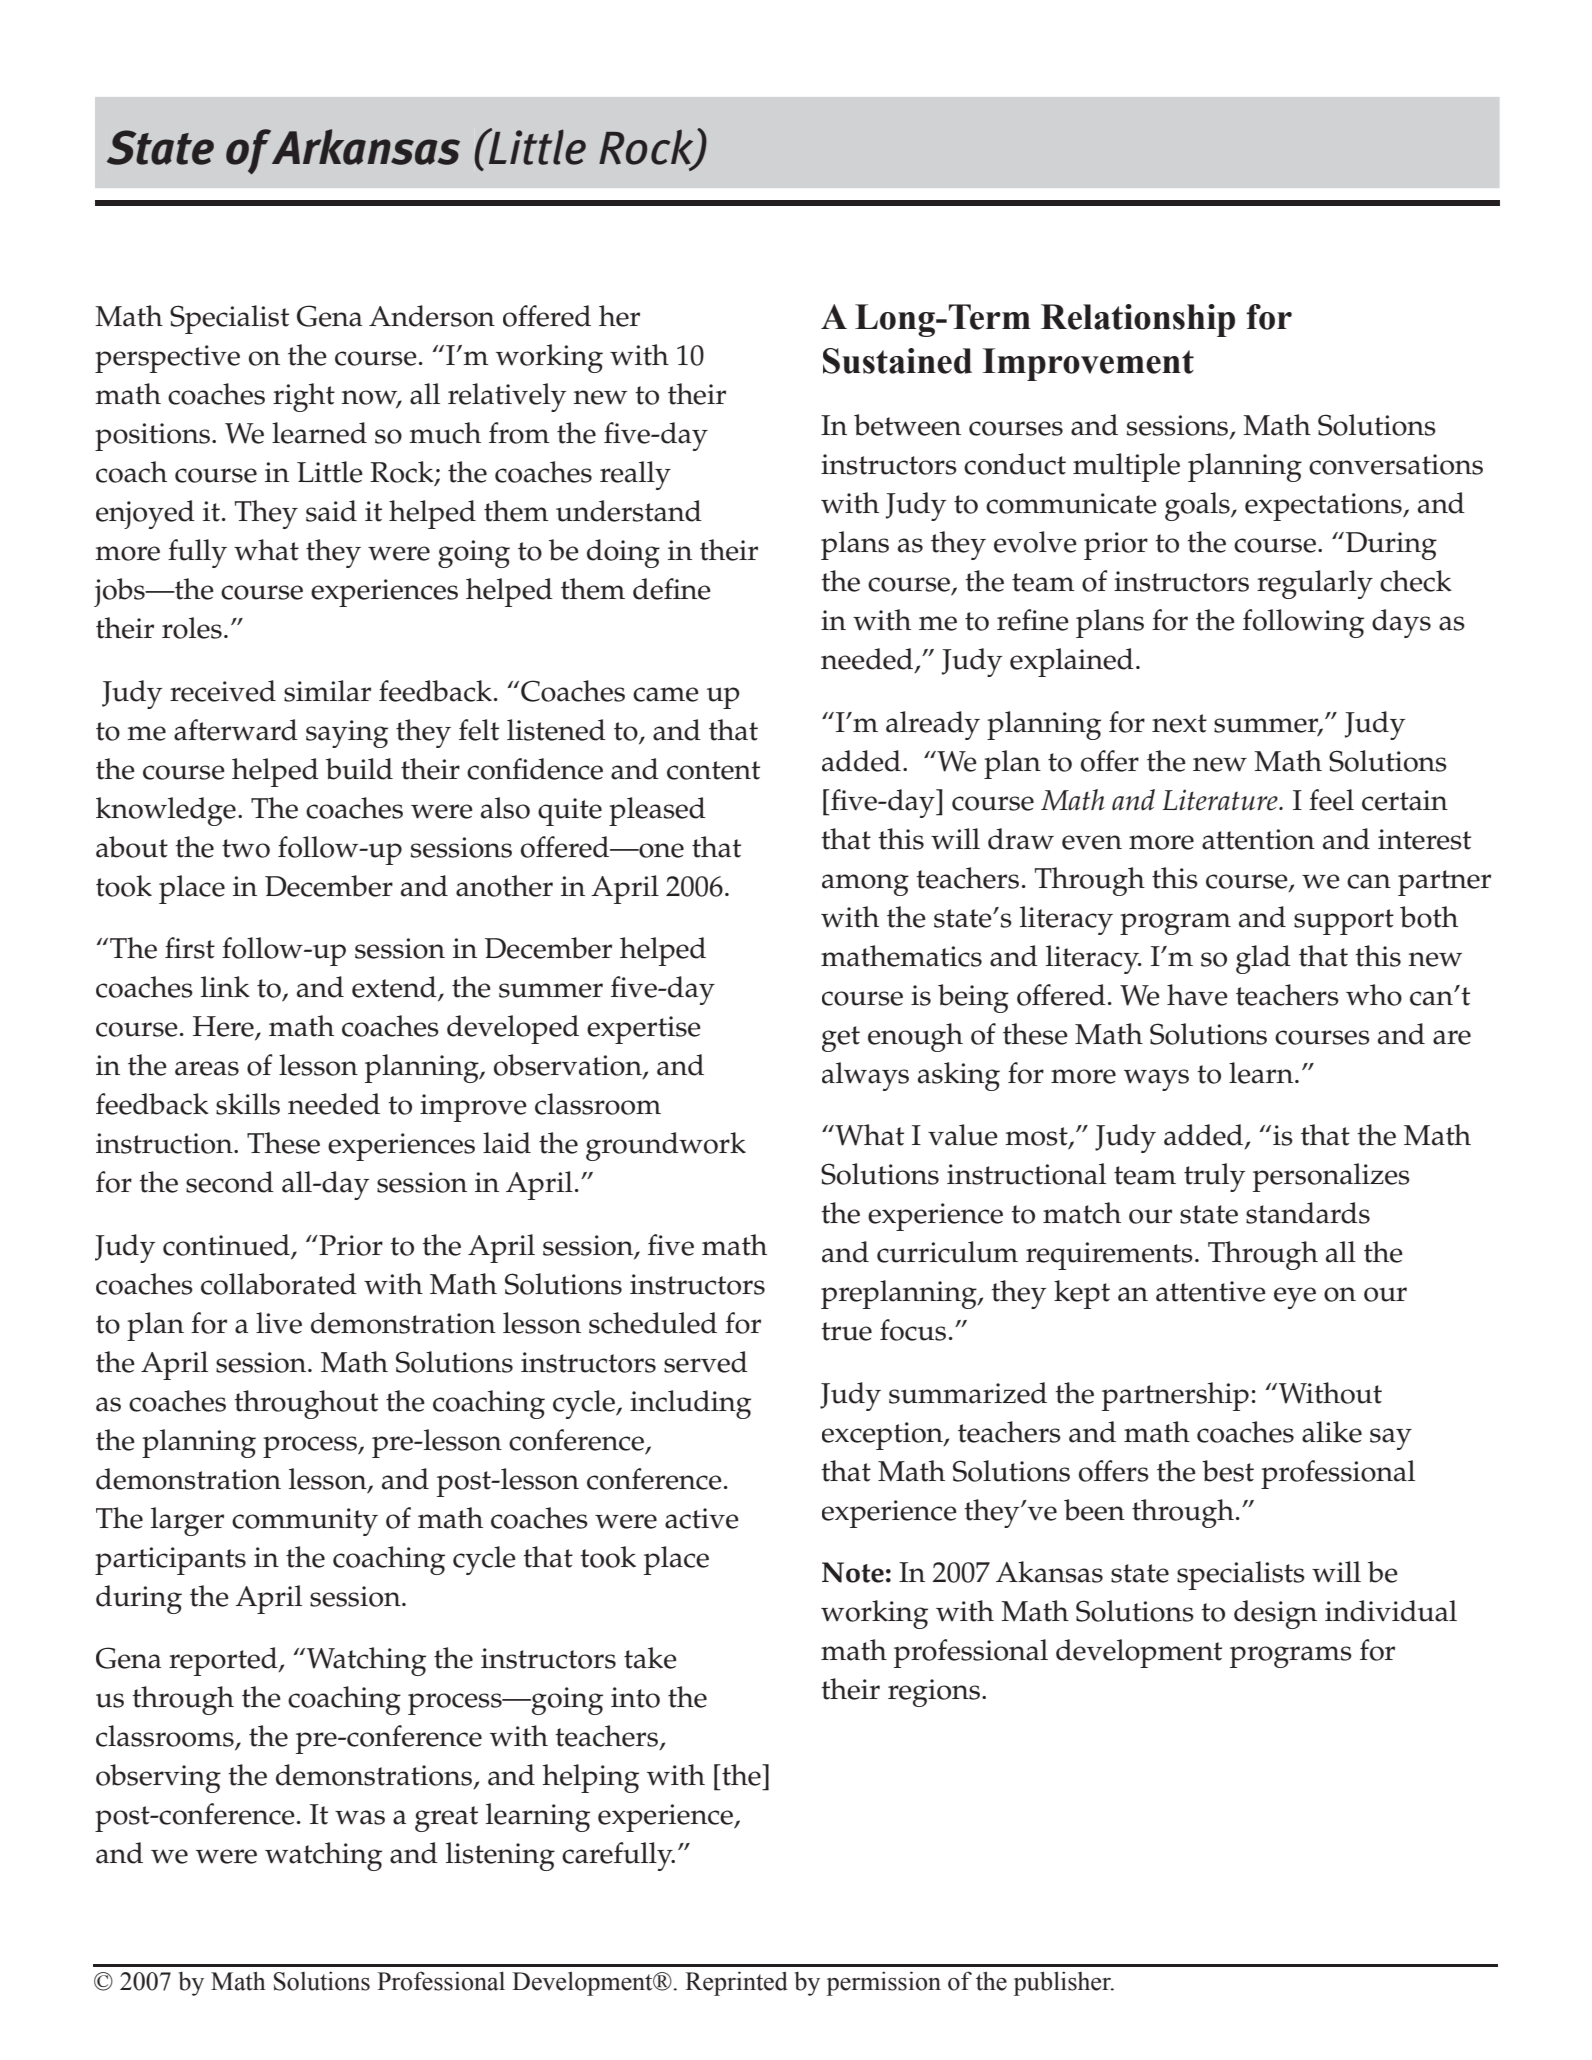  What do you see at coordinates (841, 1039) in the screenshot?
I see `get` at bounding box center [841, 1039].
